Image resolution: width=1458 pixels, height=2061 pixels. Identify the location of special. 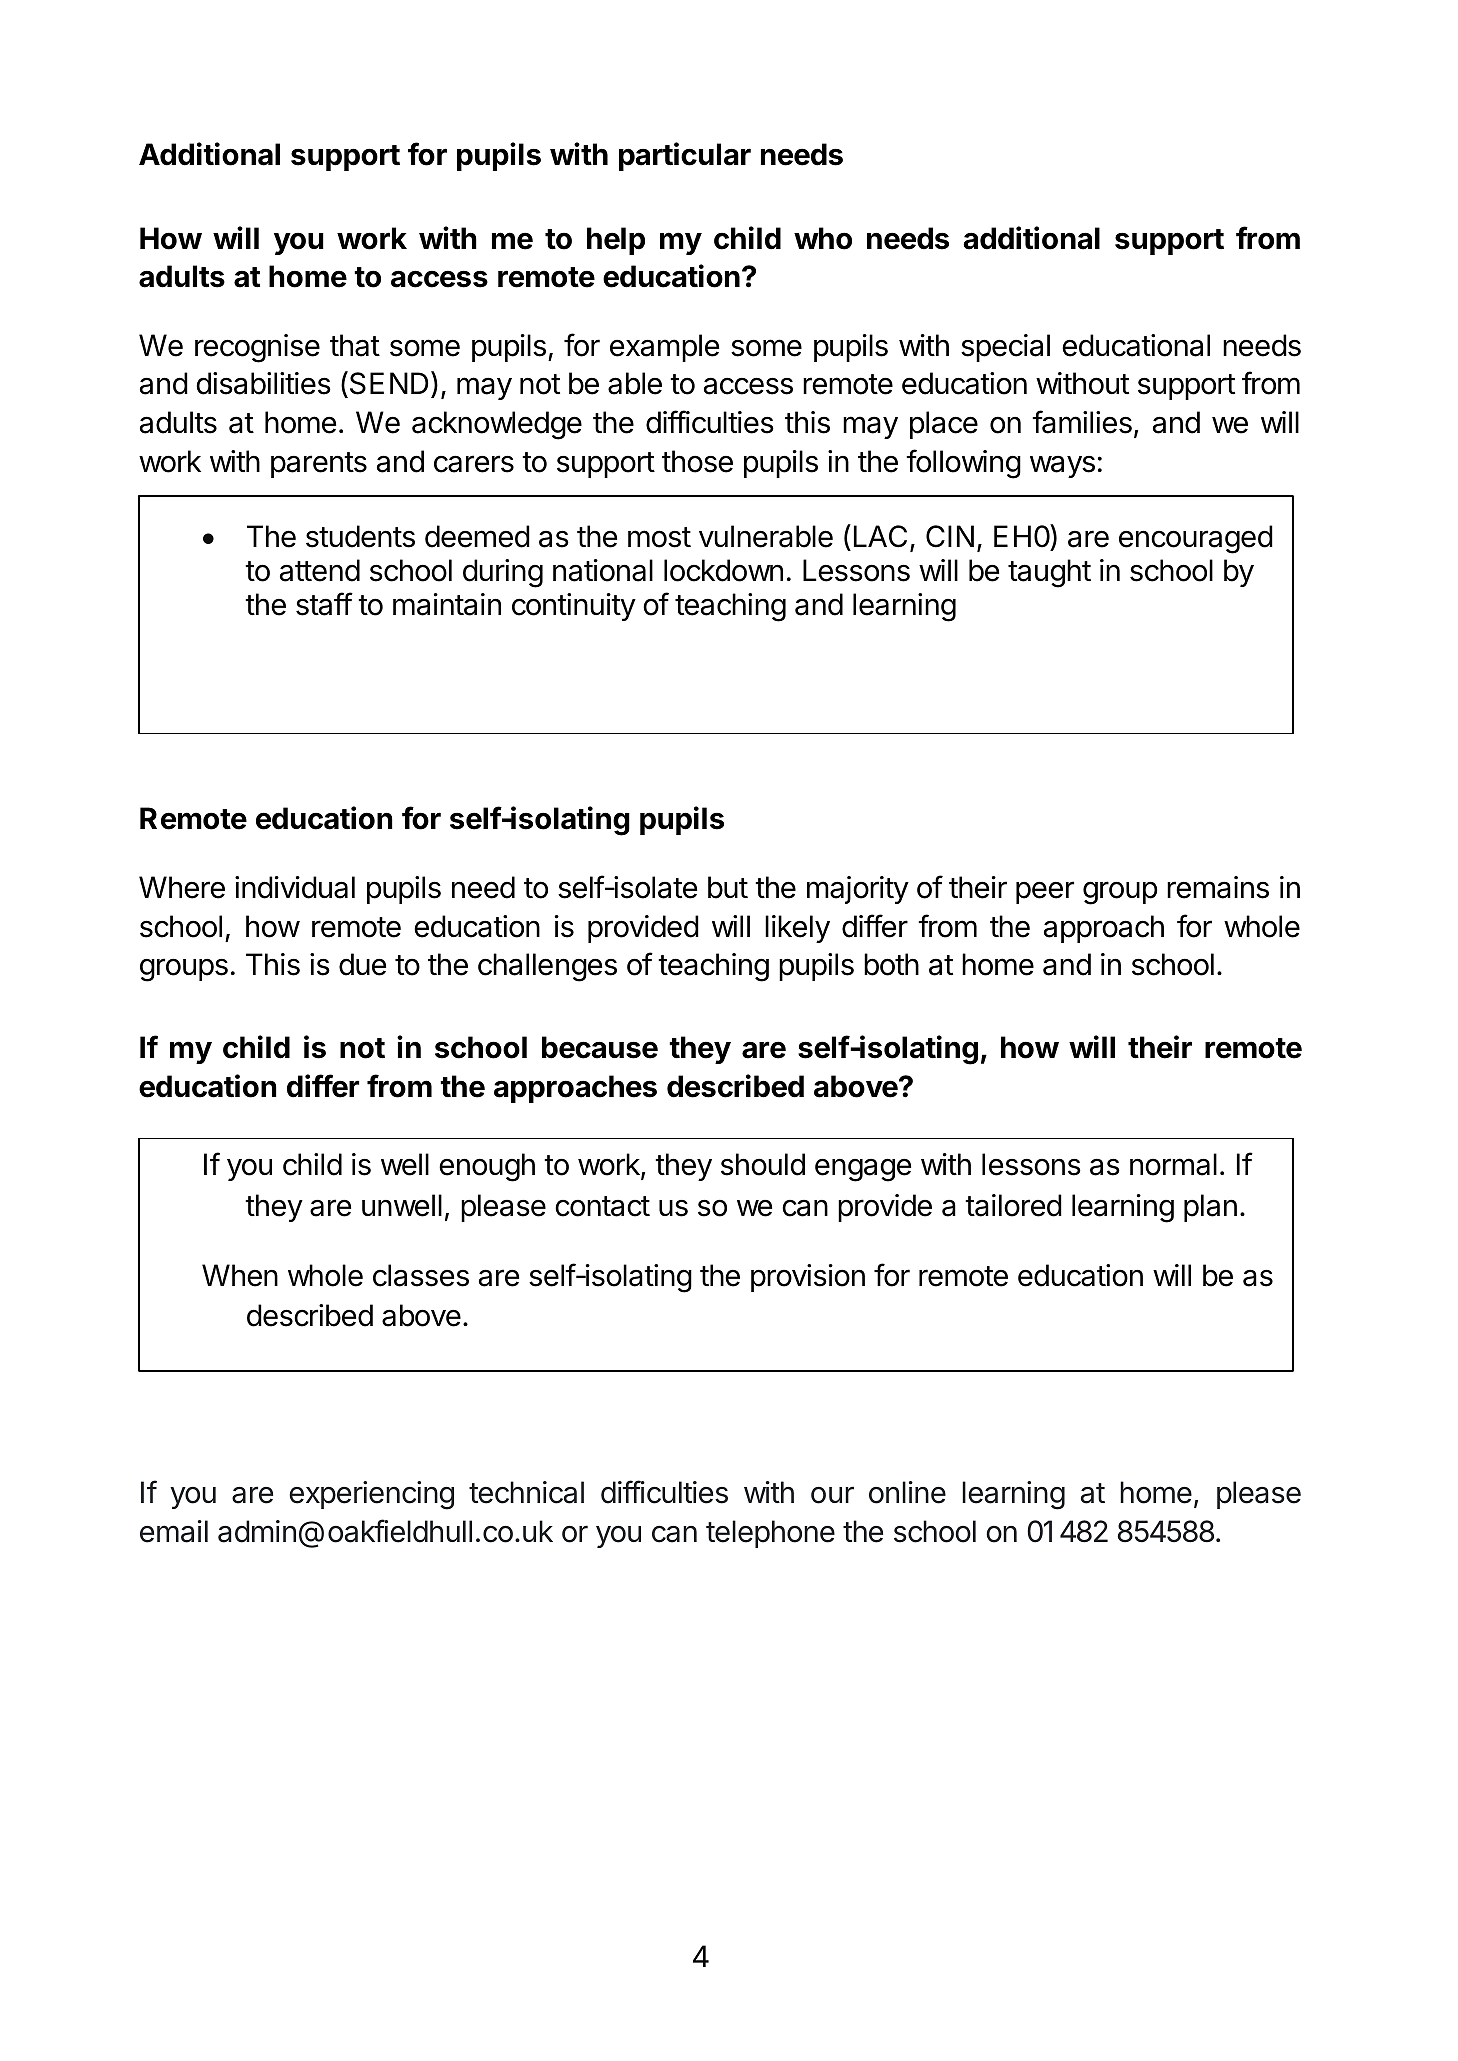
(1005, 348).
